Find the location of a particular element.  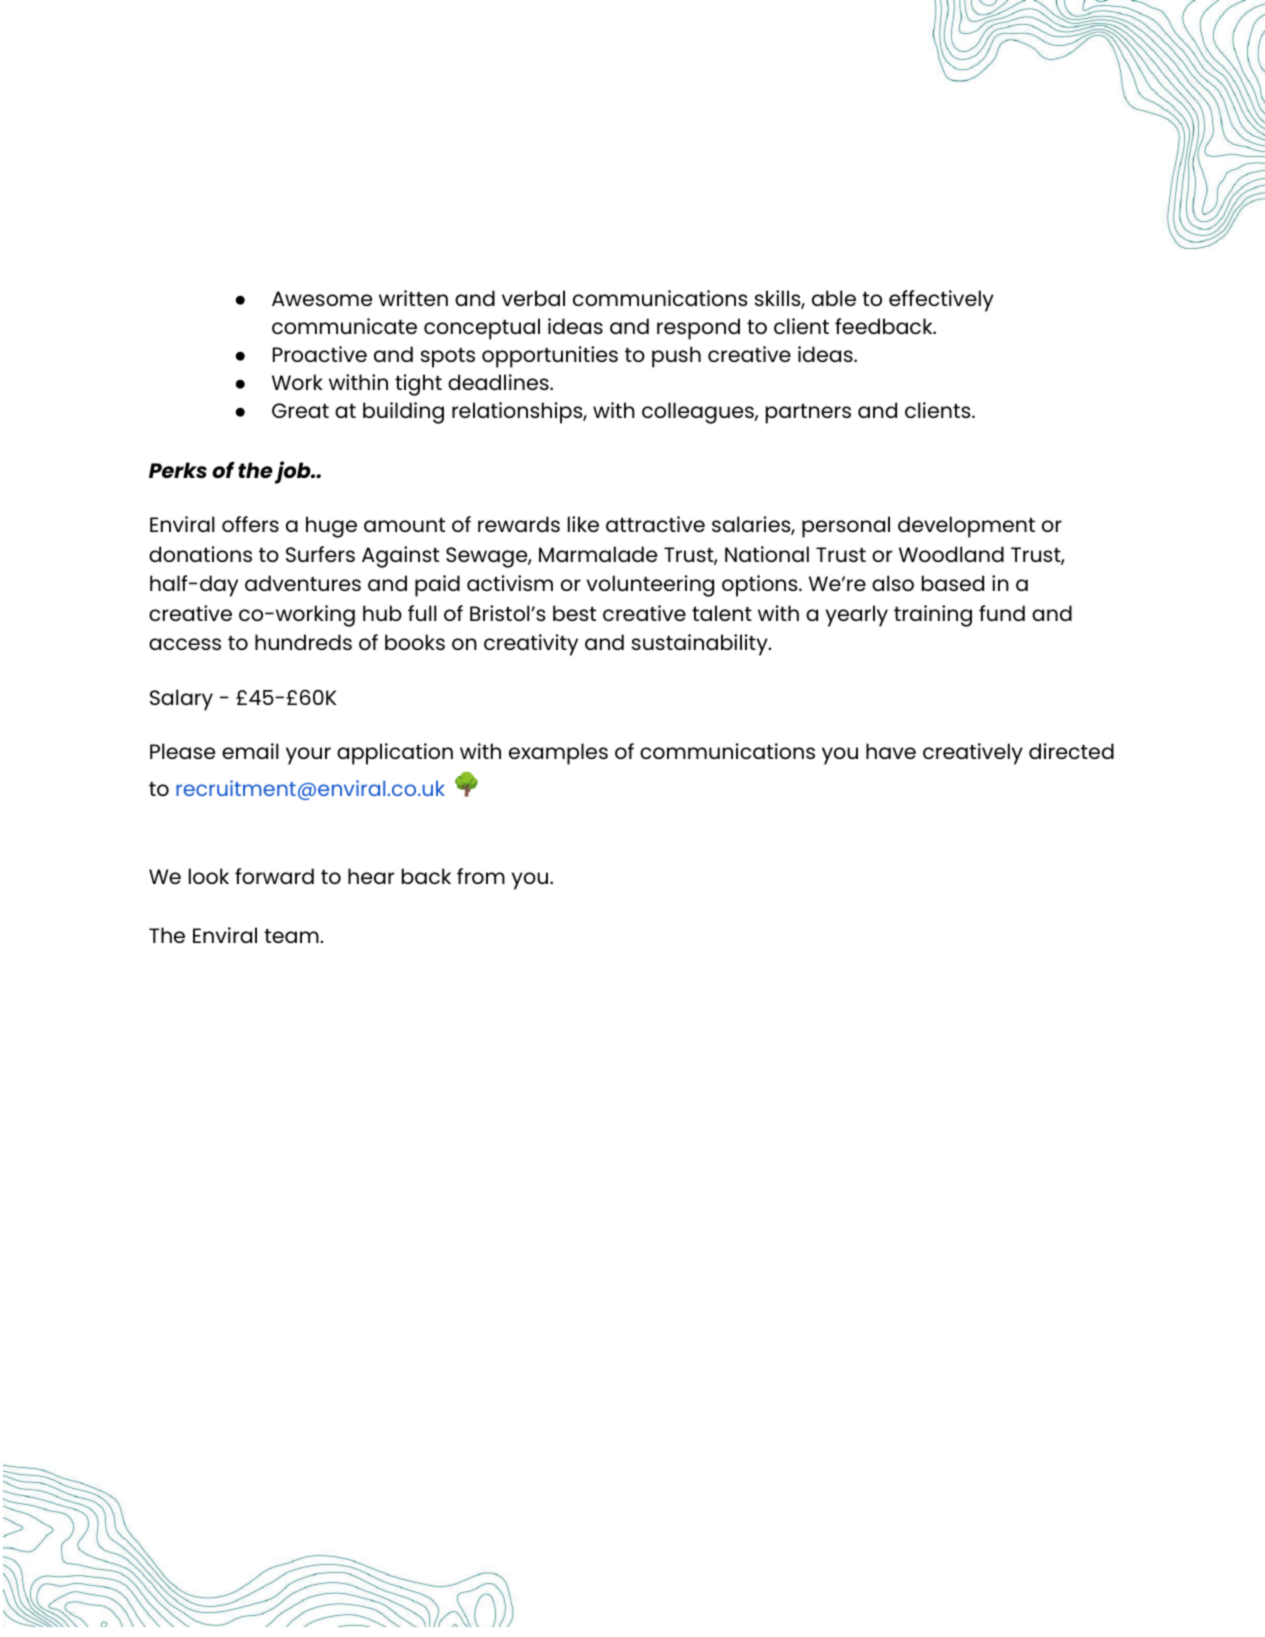

from is located at coordinates (481, 876).
